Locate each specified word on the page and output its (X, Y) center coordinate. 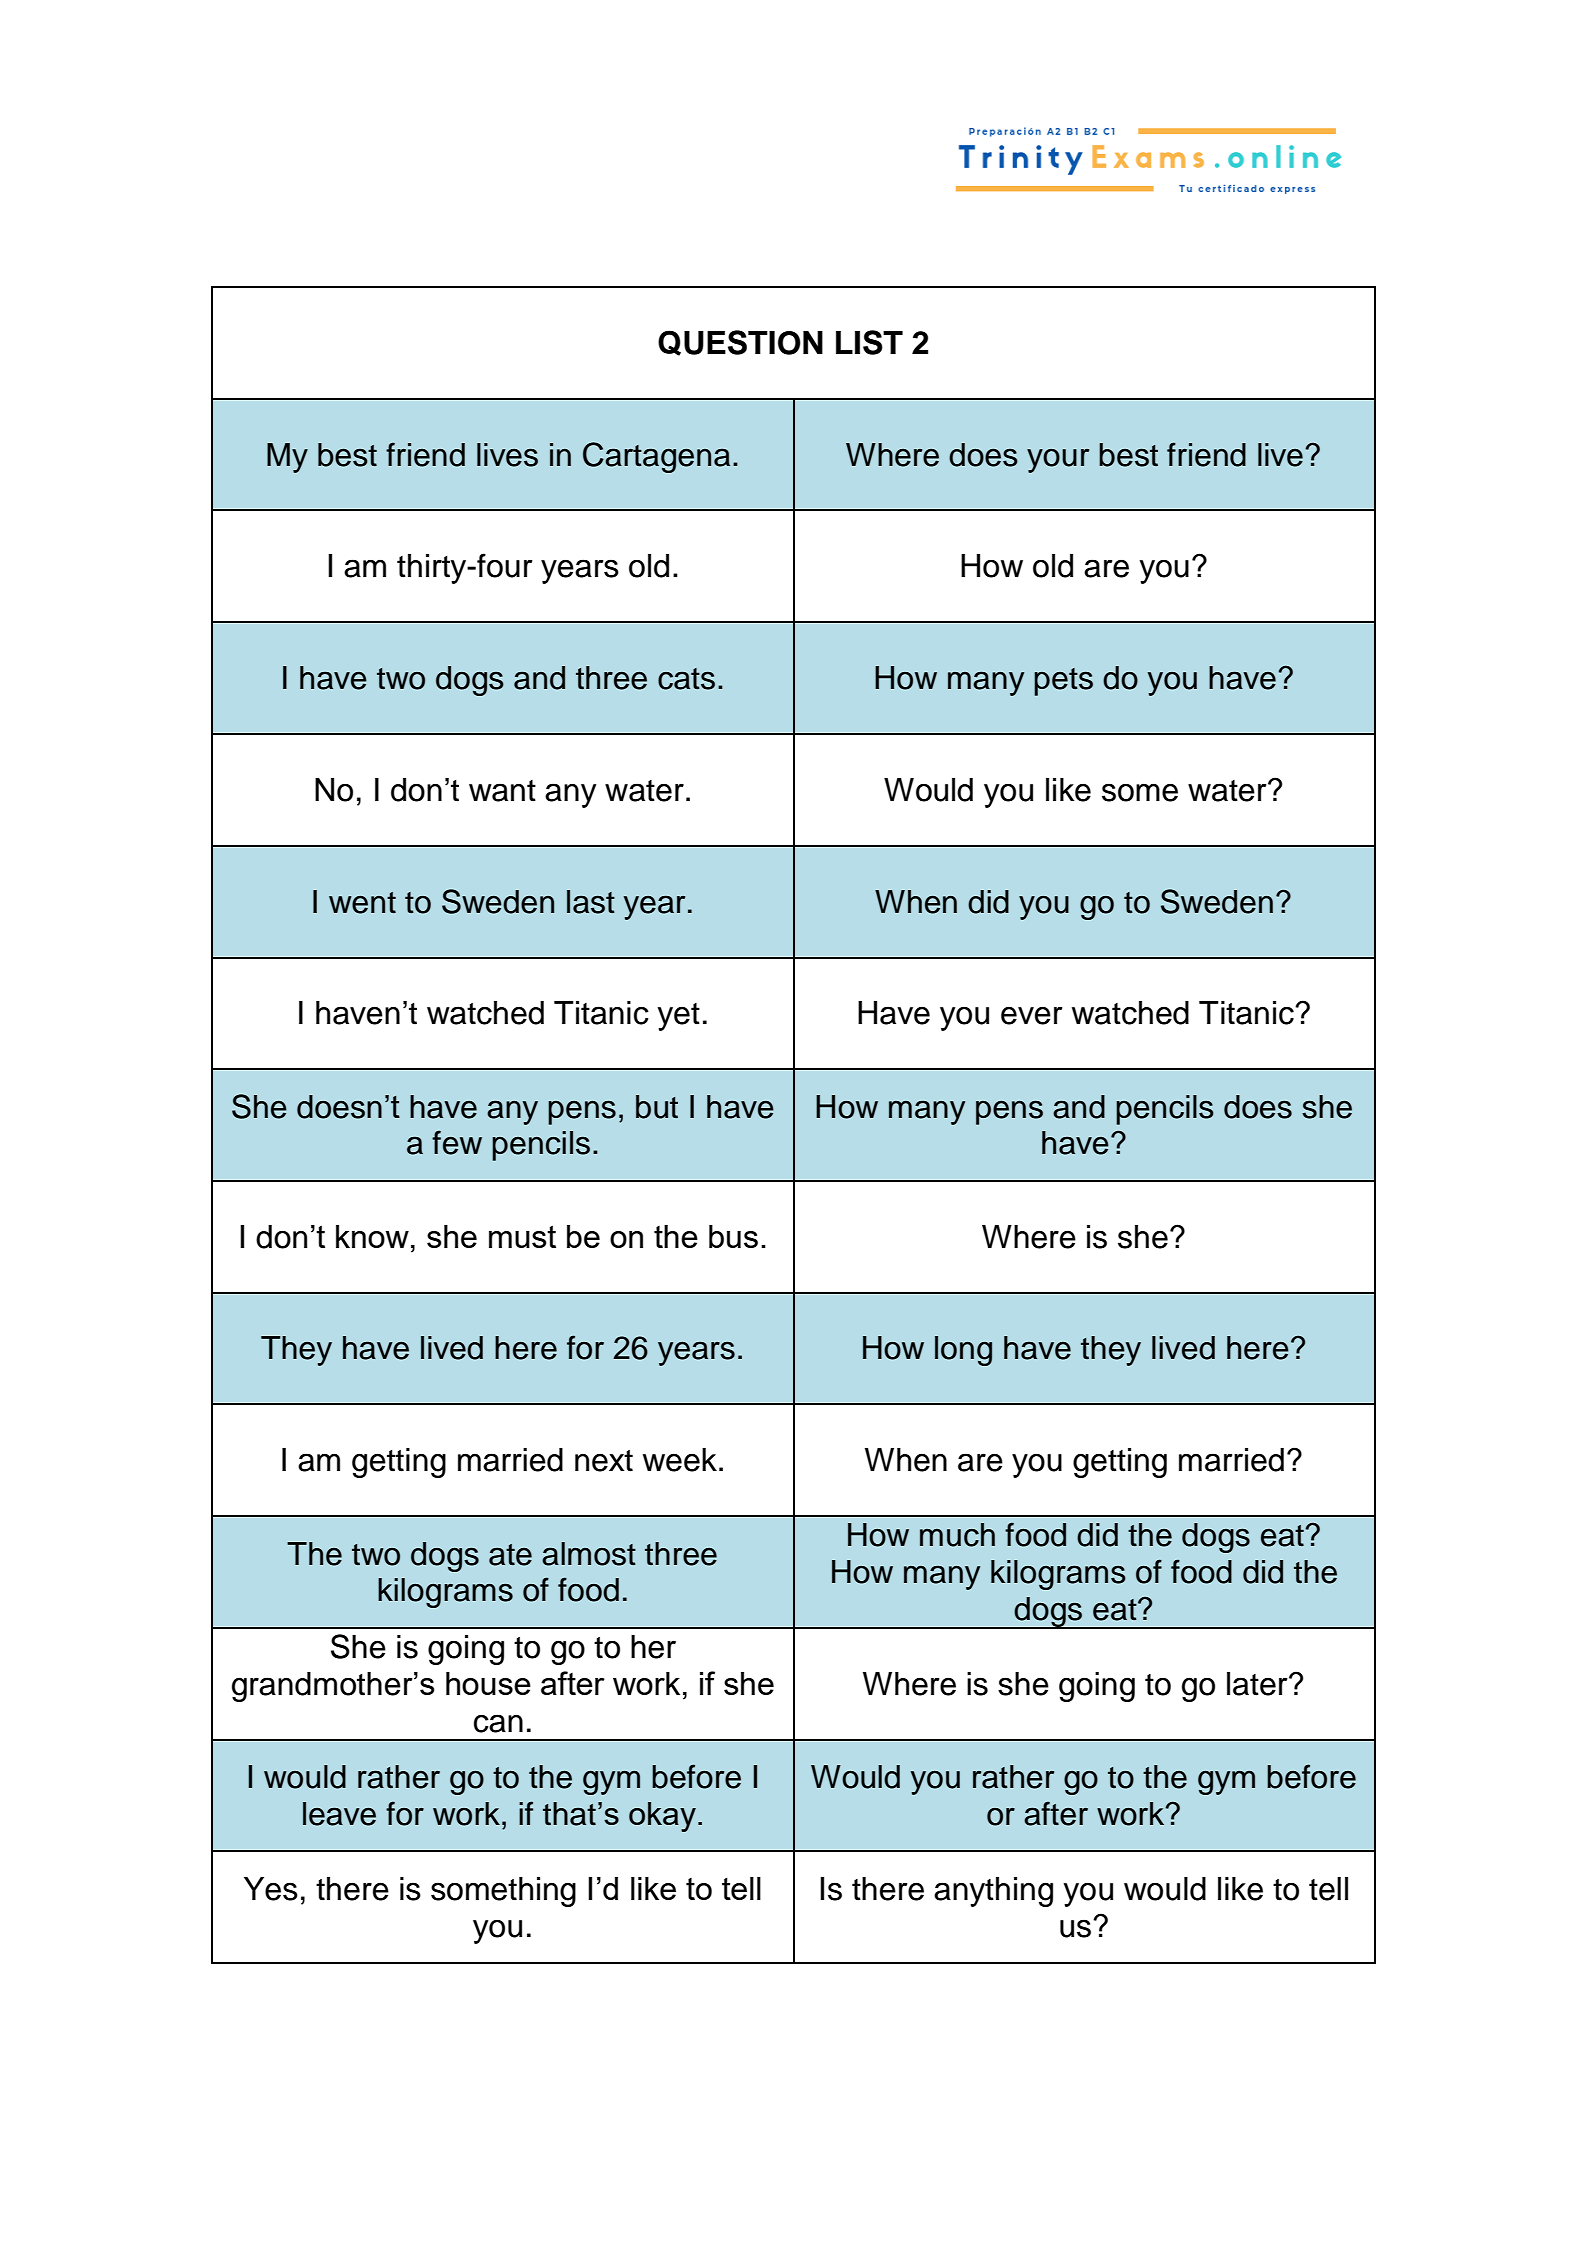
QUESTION (740, 343)
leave (339, 1814)
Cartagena (656, 457)
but (657, 1107)
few (457, 1142)
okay (662, 1817)
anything (993, 1892)
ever (1031, 1015)
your (1058, 461)
